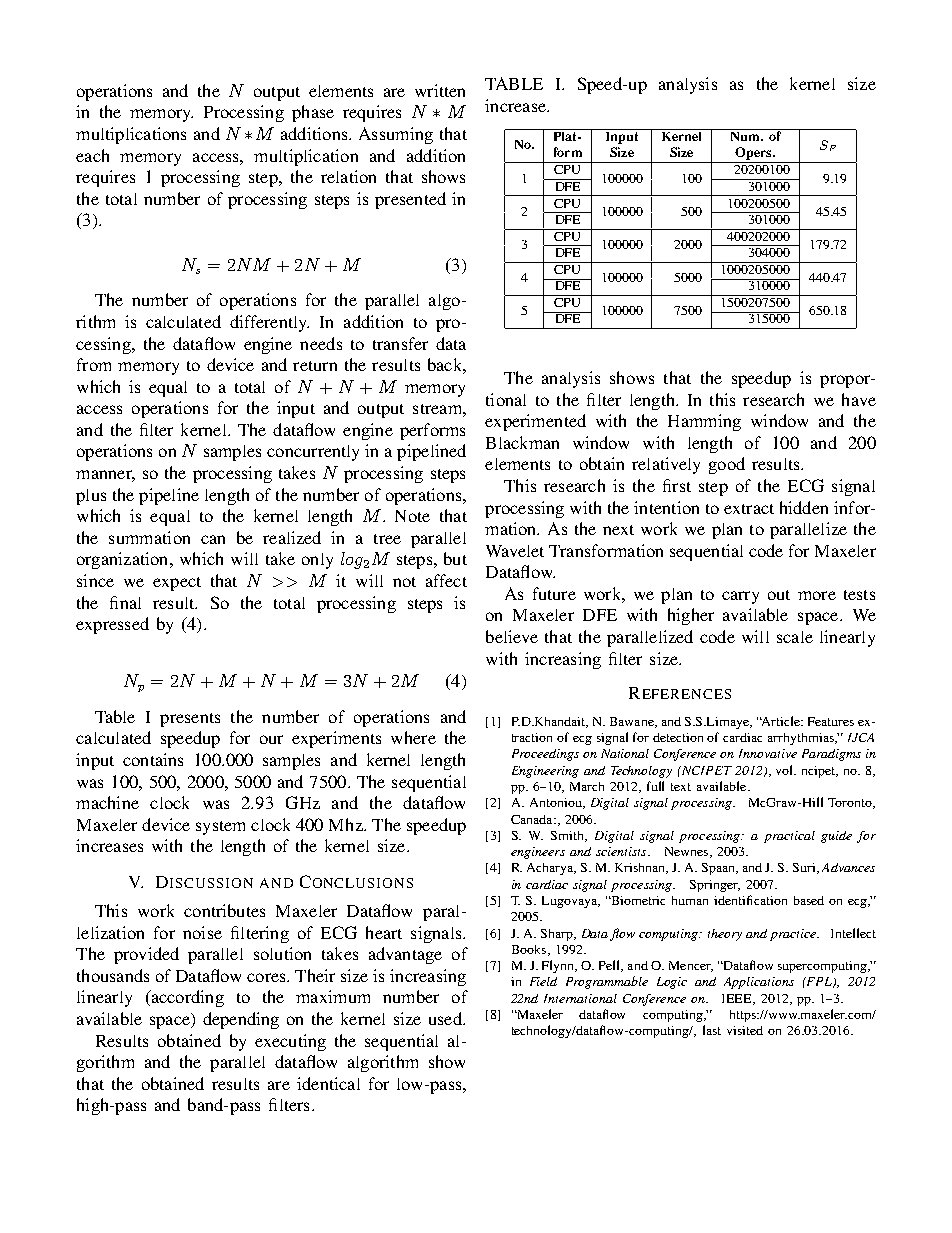  I want to click on Assuming, so click(396, 135).
